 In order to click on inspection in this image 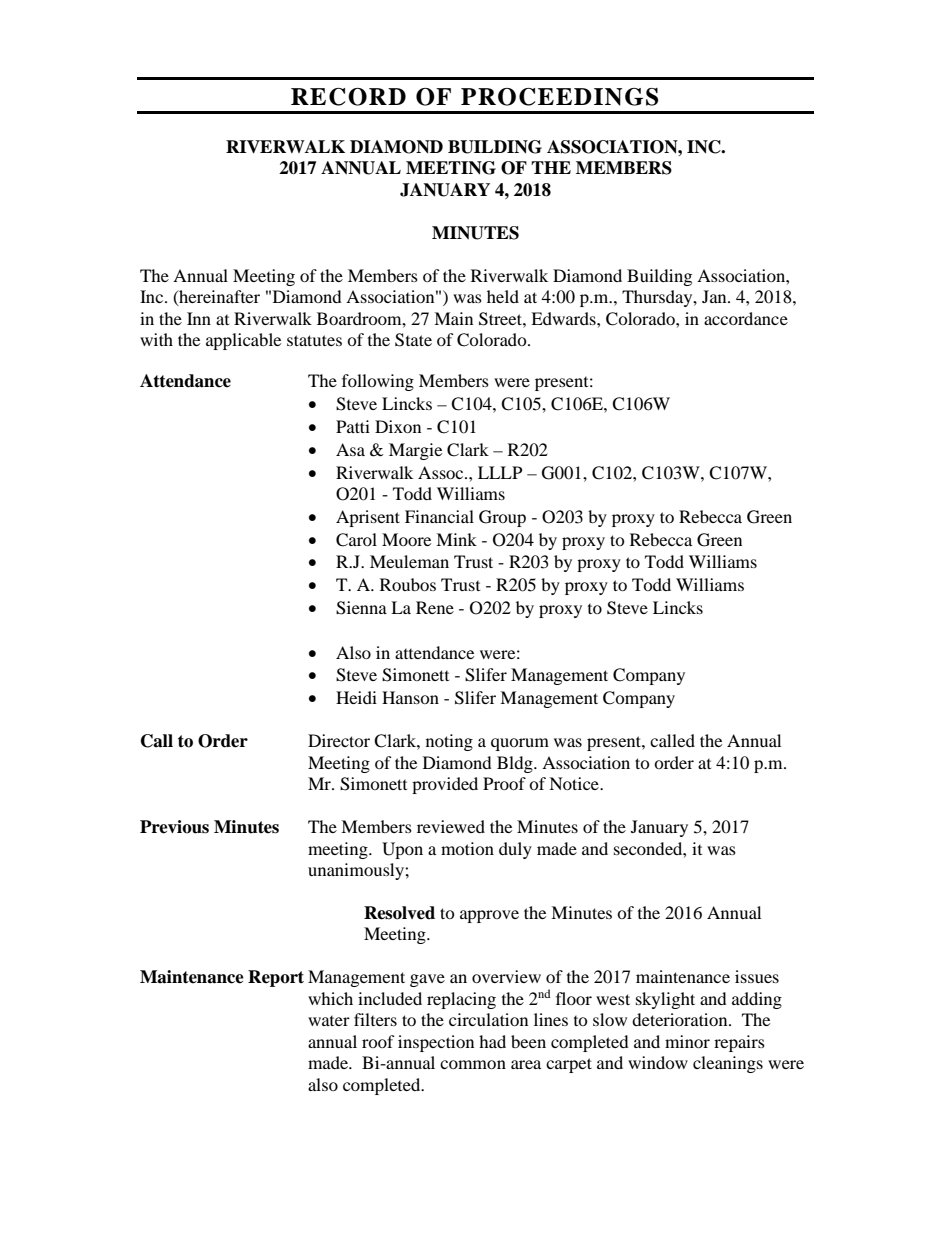, I will do `click(436, 1043)`.
